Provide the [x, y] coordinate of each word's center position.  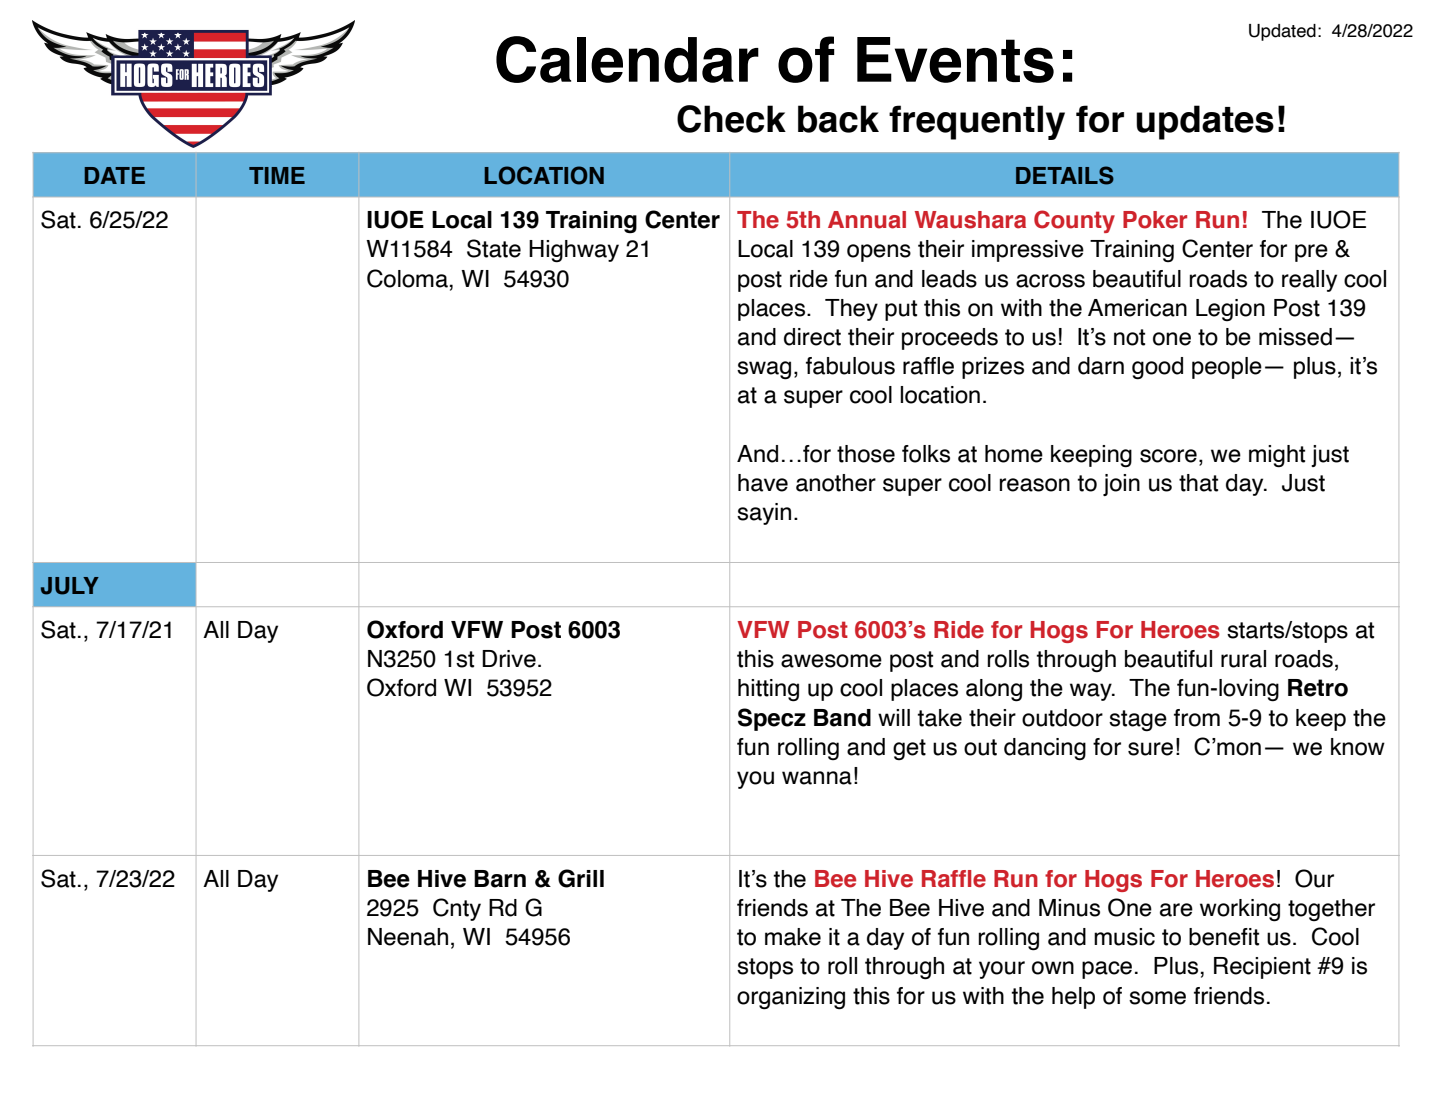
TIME [277, 175]
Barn [500, 879]
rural [1243, 659]
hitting [768, 690]
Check [731, 119]
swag [764, 370]
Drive [509, 659]
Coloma [407, 278]
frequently [977, 122]
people [1227, 368]
